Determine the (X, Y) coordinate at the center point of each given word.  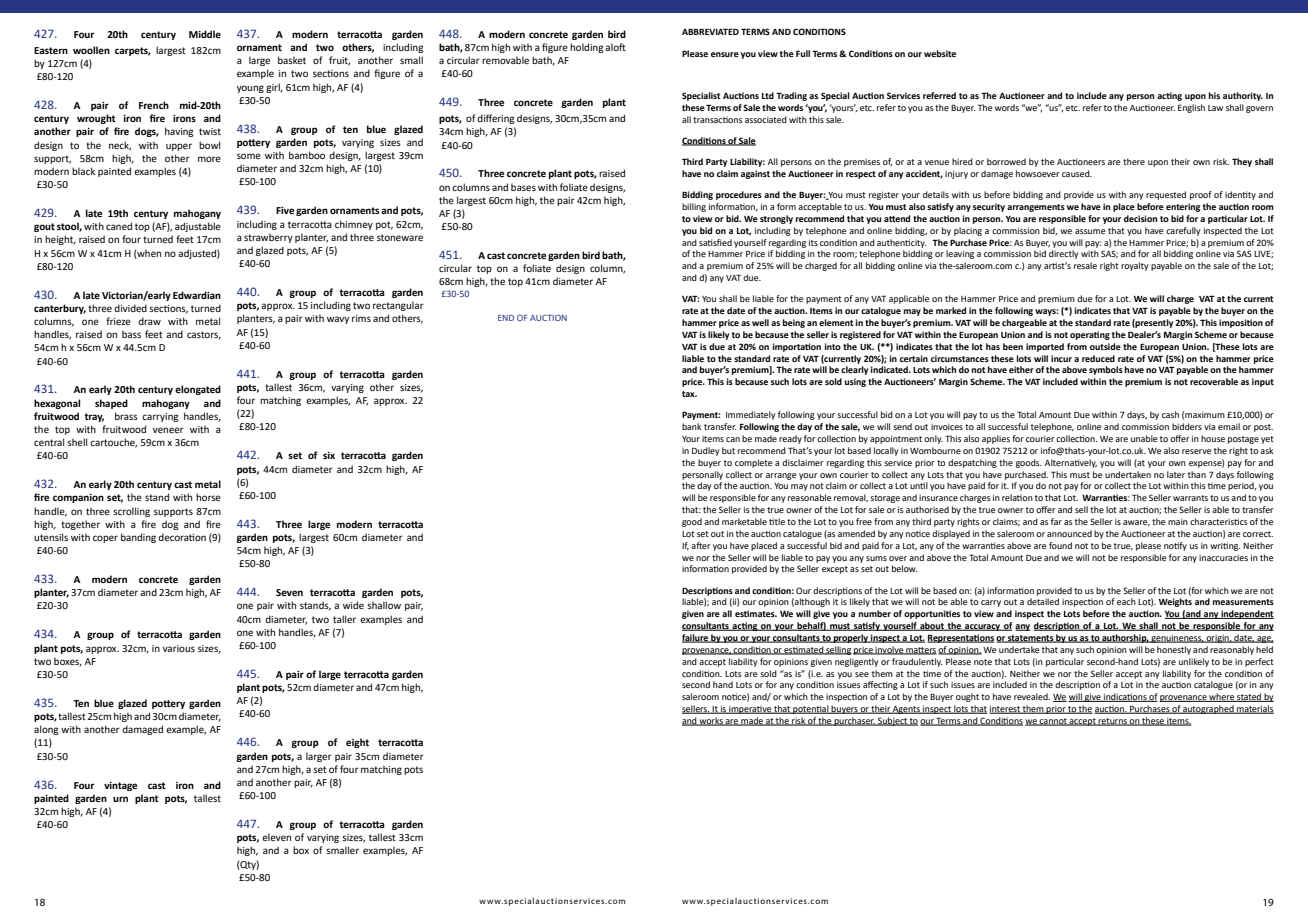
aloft (615, 47)
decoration (182, 537)
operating (1090, 335)
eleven (276, 837)
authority (1243, 96)
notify (1175, 546)
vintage (120, 786)
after (701, 545)
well (760, 322)
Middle (205, 34)
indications (1125, 697)
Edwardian (197, 295)
